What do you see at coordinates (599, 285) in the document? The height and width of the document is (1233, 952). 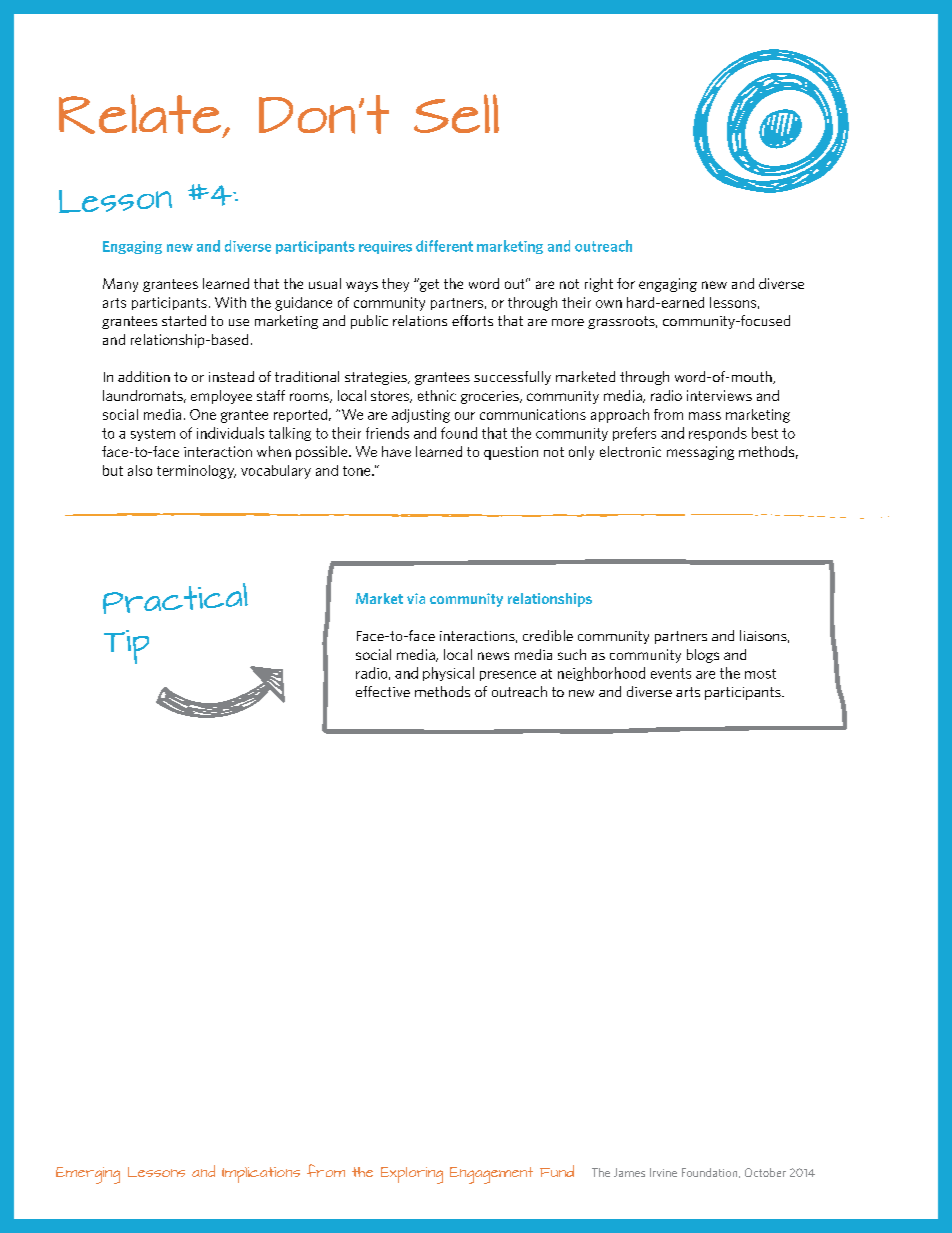 I see `right` at bounding box center [599, 285].
